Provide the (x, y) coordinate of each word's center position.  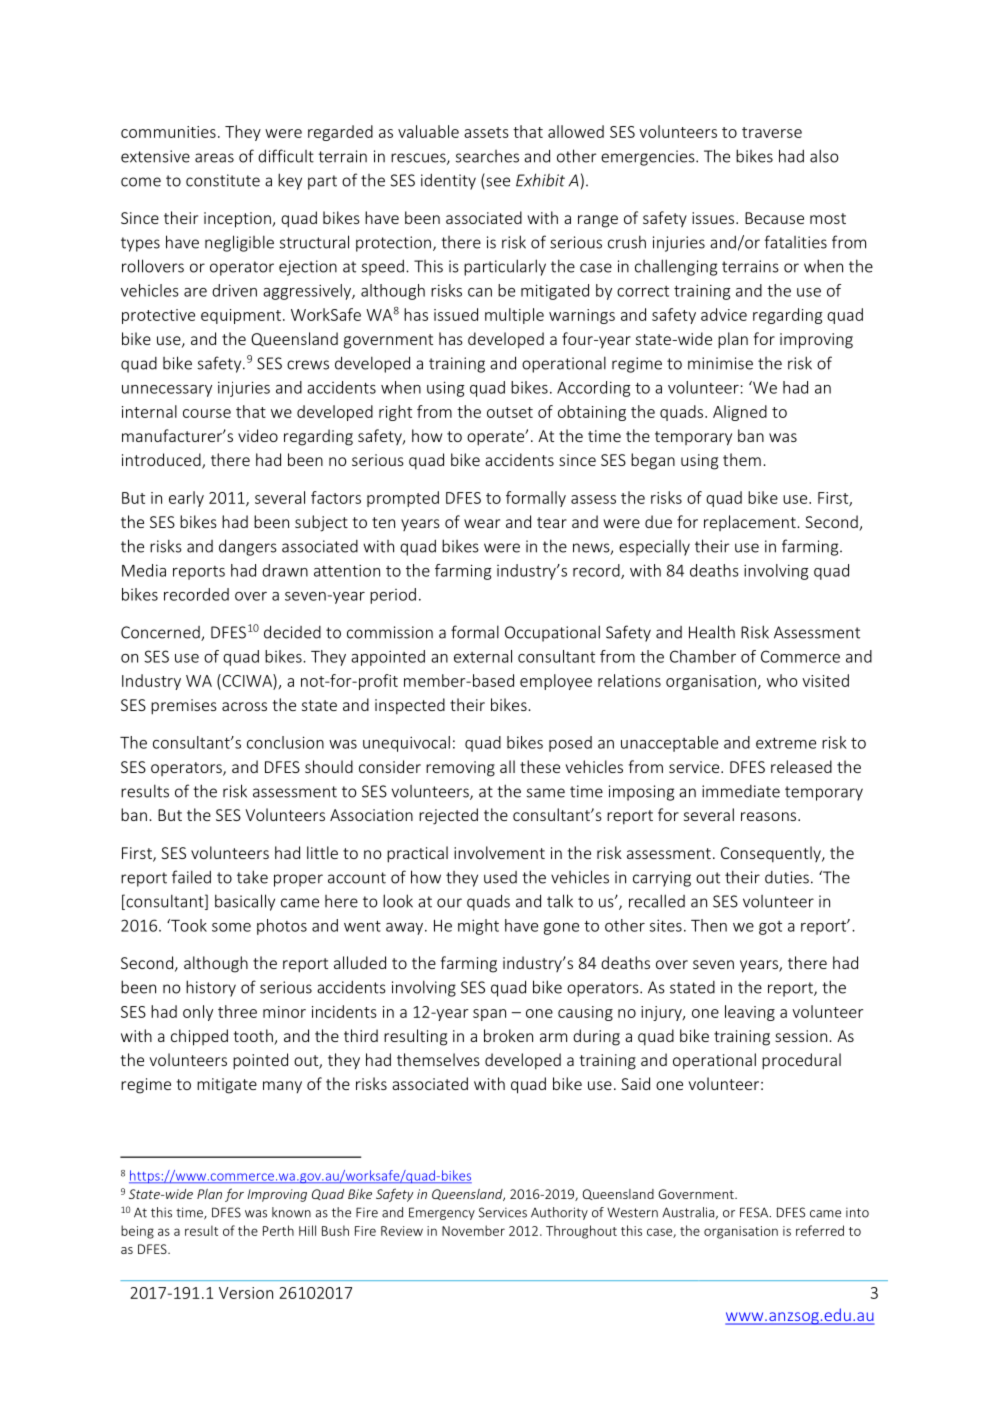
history (211, 988)
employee (556, 682)
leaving (750, 1013)
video (258, 435)
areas (214, 158)
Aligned (740, 413)
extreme (786, 743)
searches (487, 156)
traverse (772, 132)
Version (246, 1293)
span (489, 1015)
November (473, 1230)
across (244, 706)
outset (510, 412)
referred (820, 1230)
